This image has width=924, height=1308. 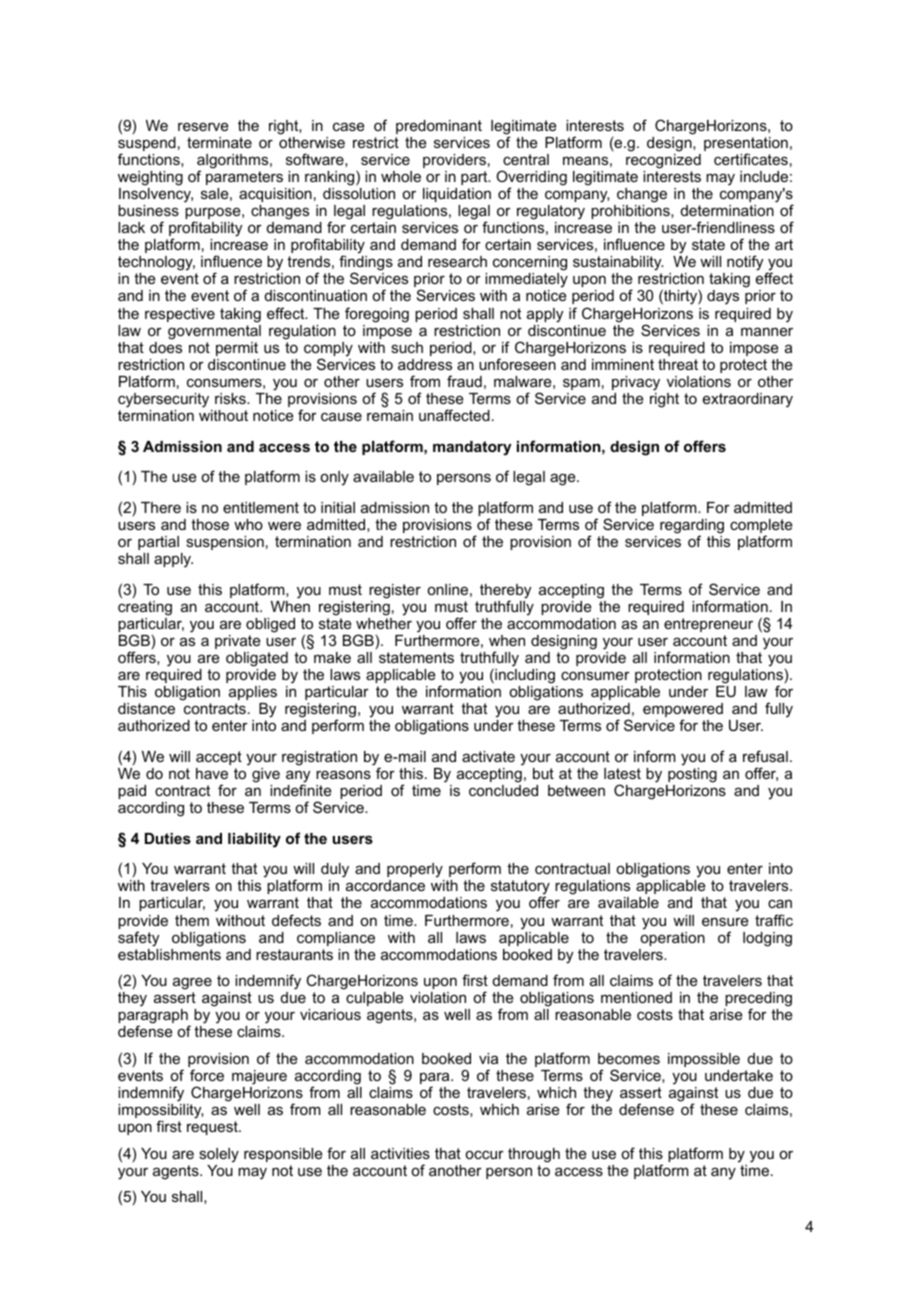 I want to click on properly, so click(x=415, y=870).
